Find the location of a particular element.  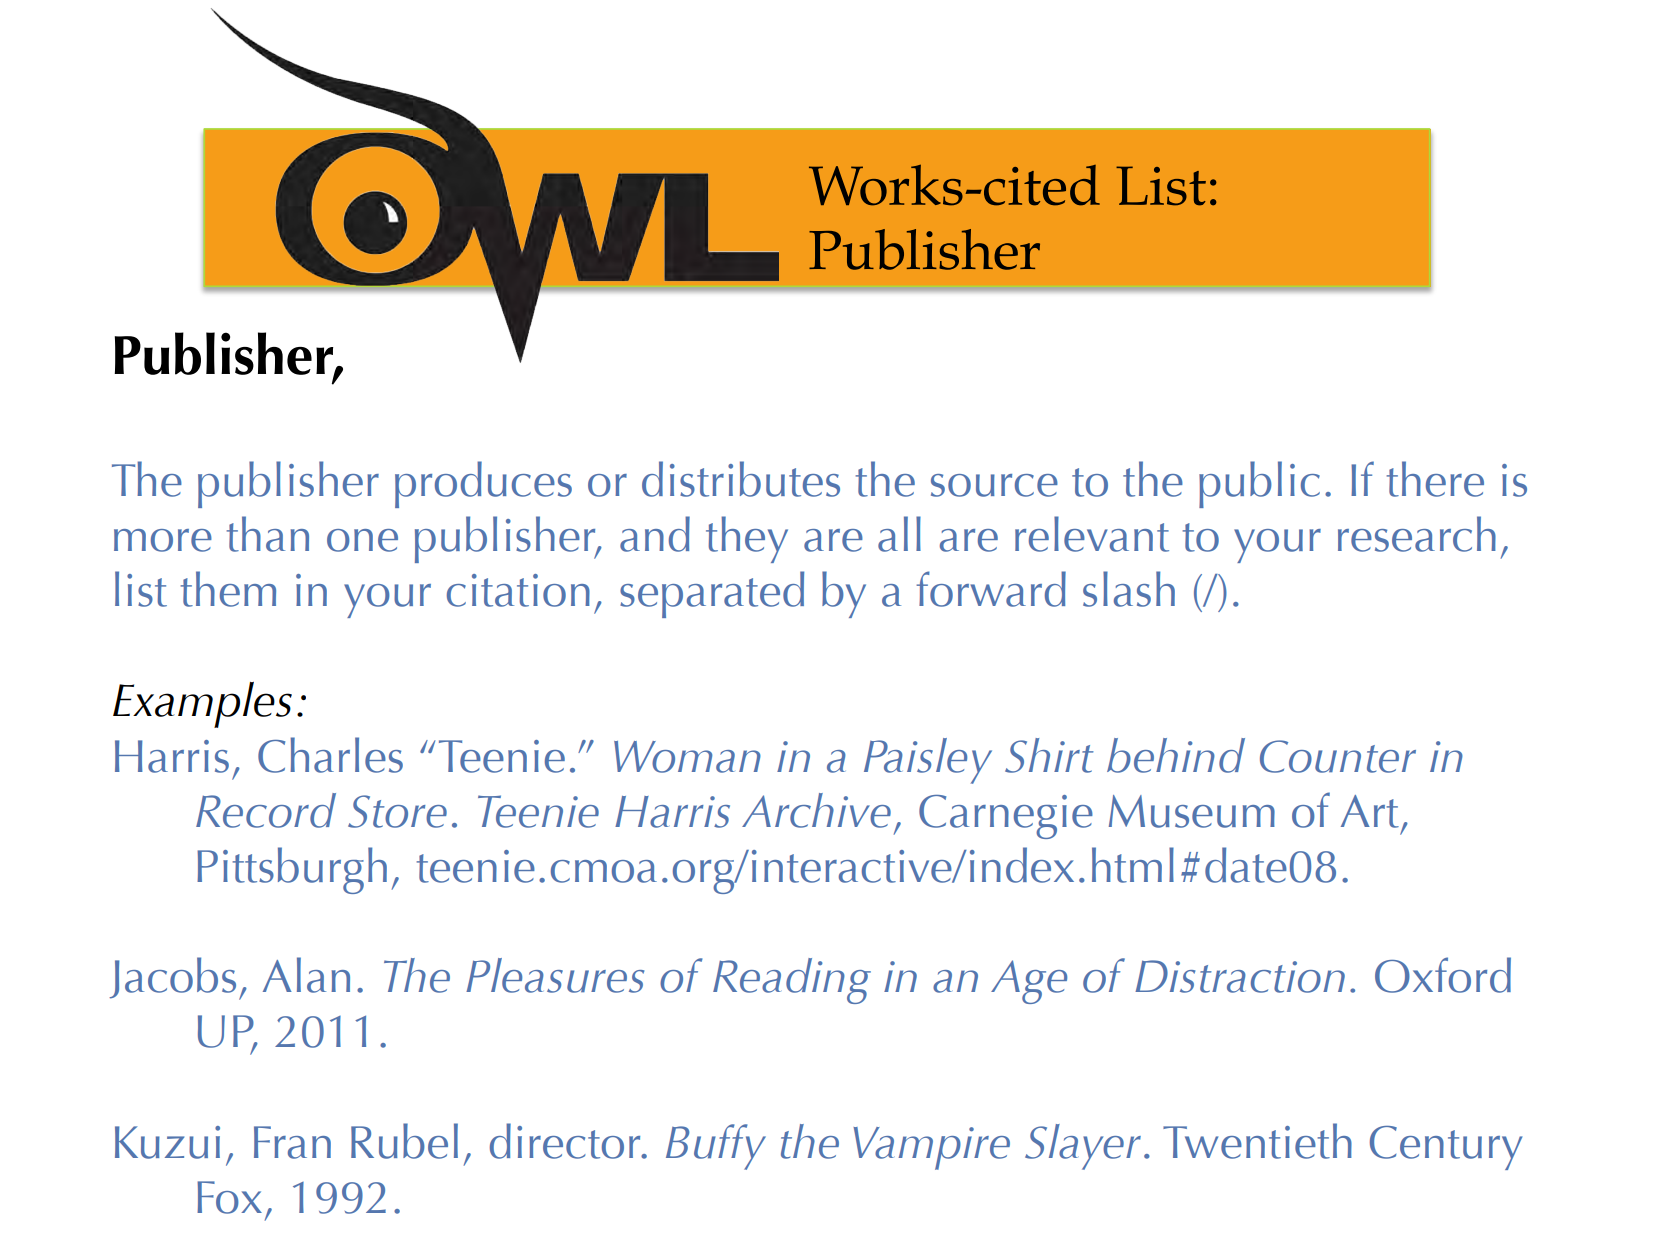

separated is located at coordinates (712, 594).
